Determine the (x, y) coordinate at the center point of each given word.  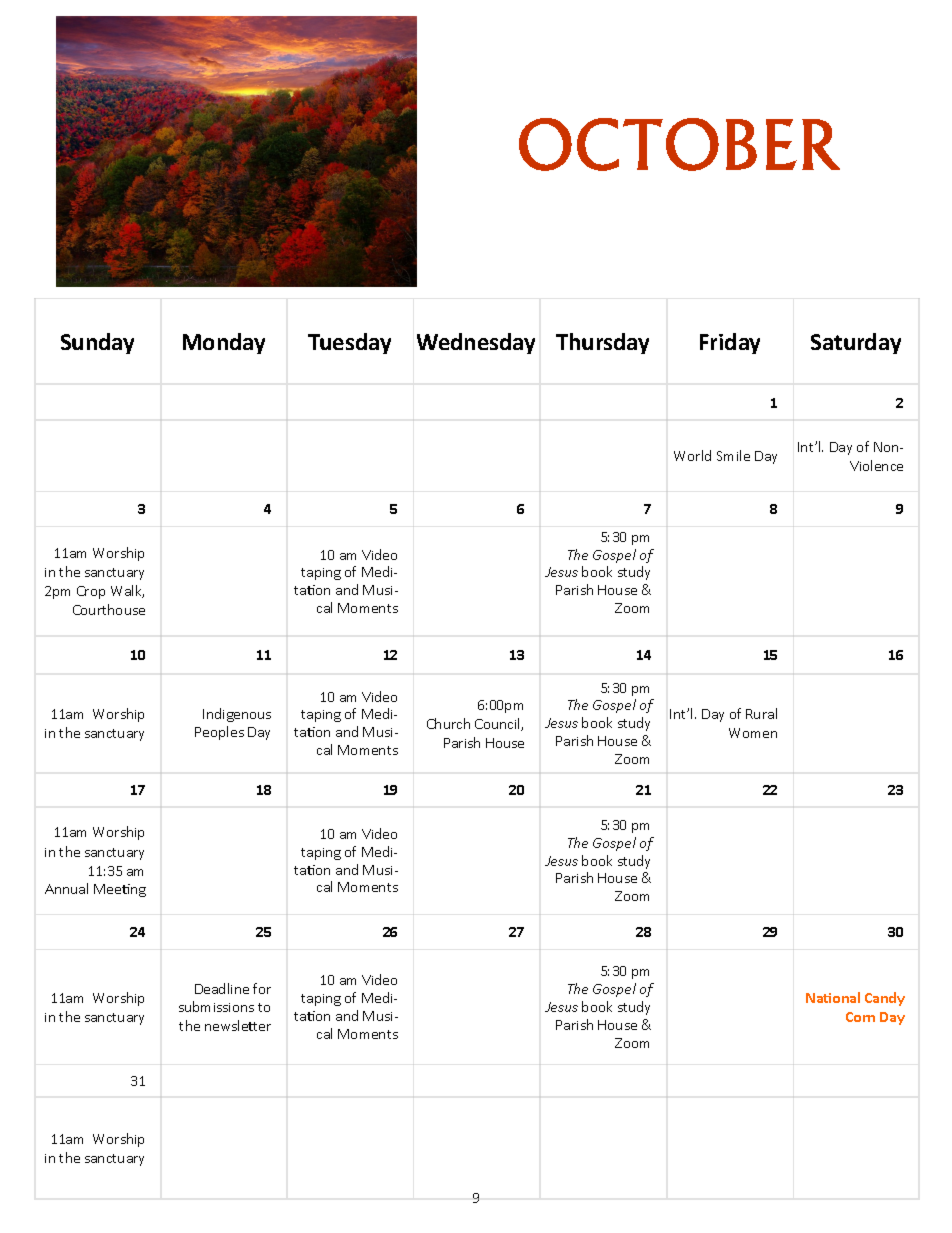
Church (448, 723)
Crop (91, 592)
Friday (730, 343)
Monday (224, 343)
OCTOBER (679, 144)
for (262, 988)
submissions (216, 1006)
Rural (761, 713)
